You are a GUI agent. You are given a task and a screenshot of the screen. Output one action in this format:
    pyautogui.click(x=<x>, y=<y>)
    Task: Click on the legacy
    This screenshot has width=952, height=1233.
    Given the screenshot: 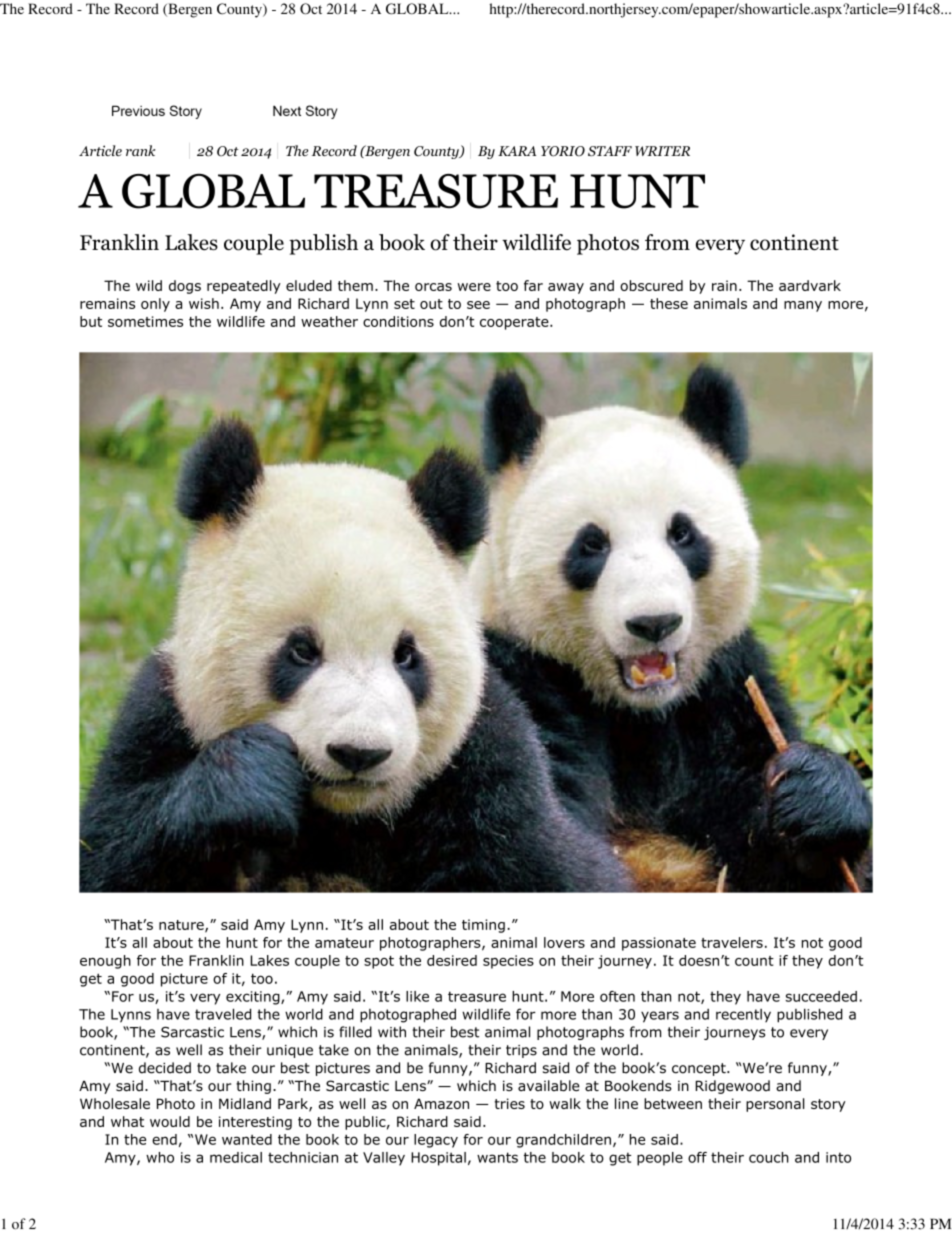 What is the action you would take?
    pyautogui.click(x=436, y=1141)
